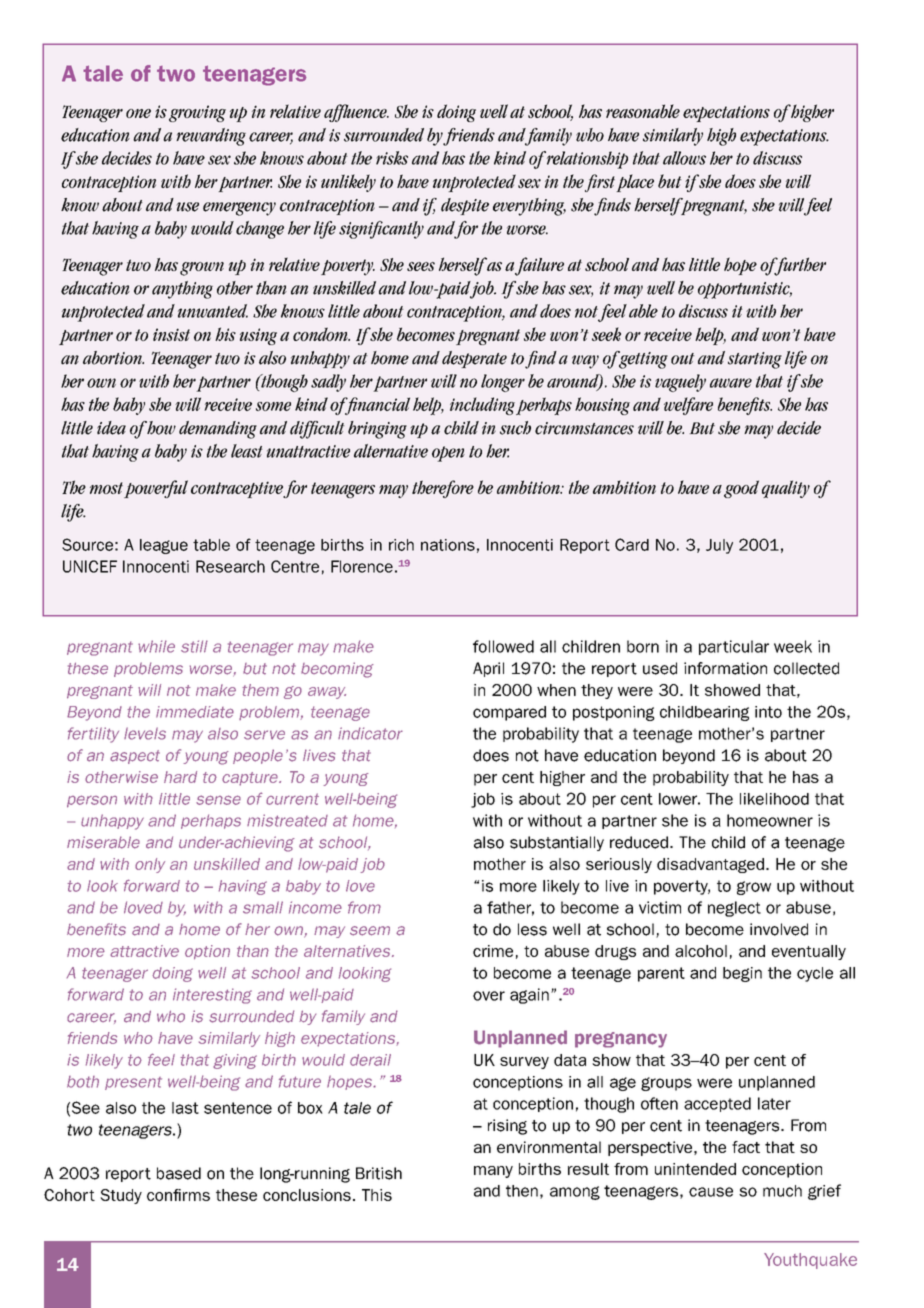 Image resolution: width=924 pixels, height=1308 pixels. I want to click on allows, so click(684, 158).
